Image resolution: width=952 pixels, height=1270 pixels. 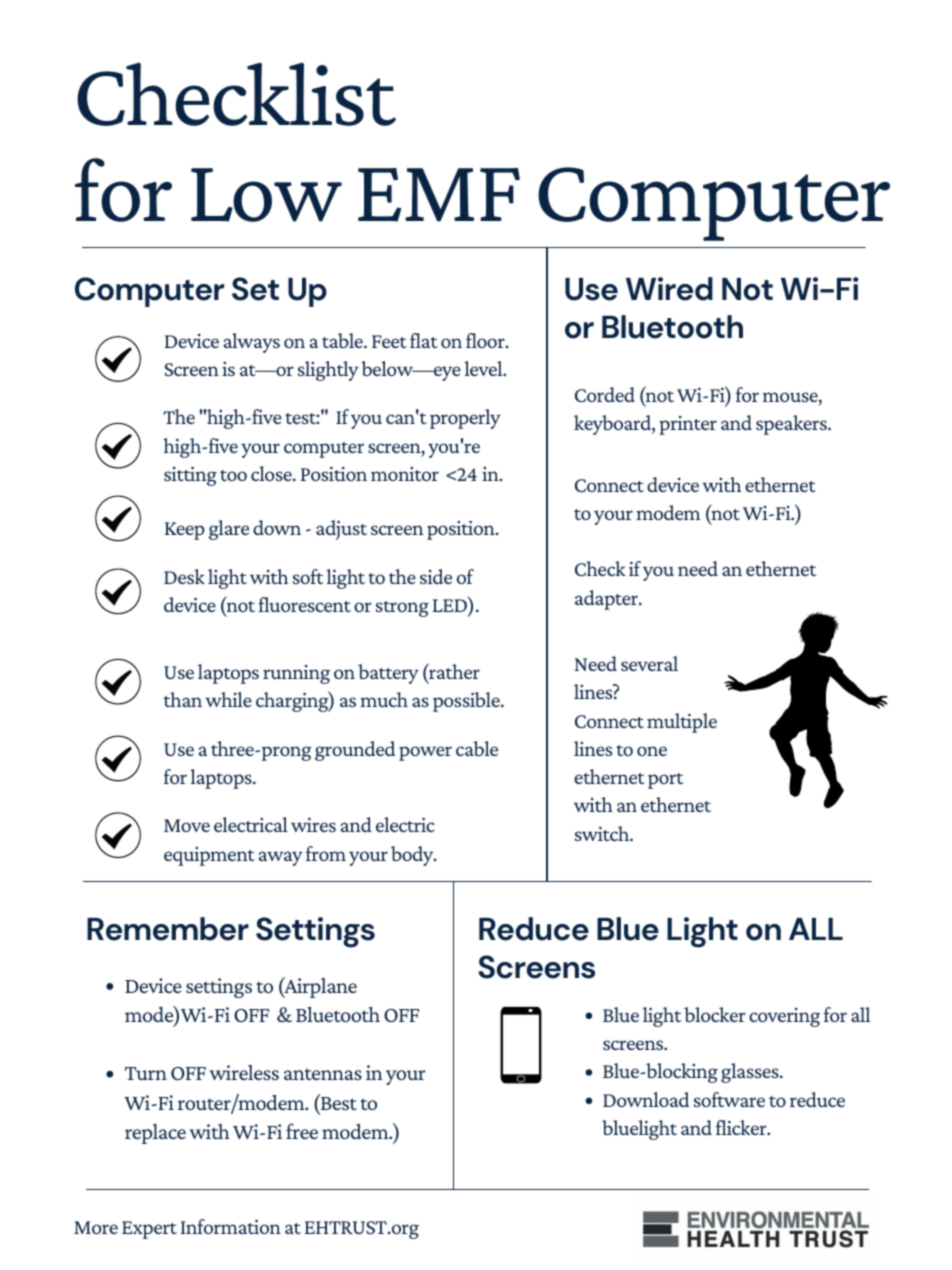 What do you see at coordinates (665, 781) in the screenshot?
I see `port` at bounding box center [665, 781].
